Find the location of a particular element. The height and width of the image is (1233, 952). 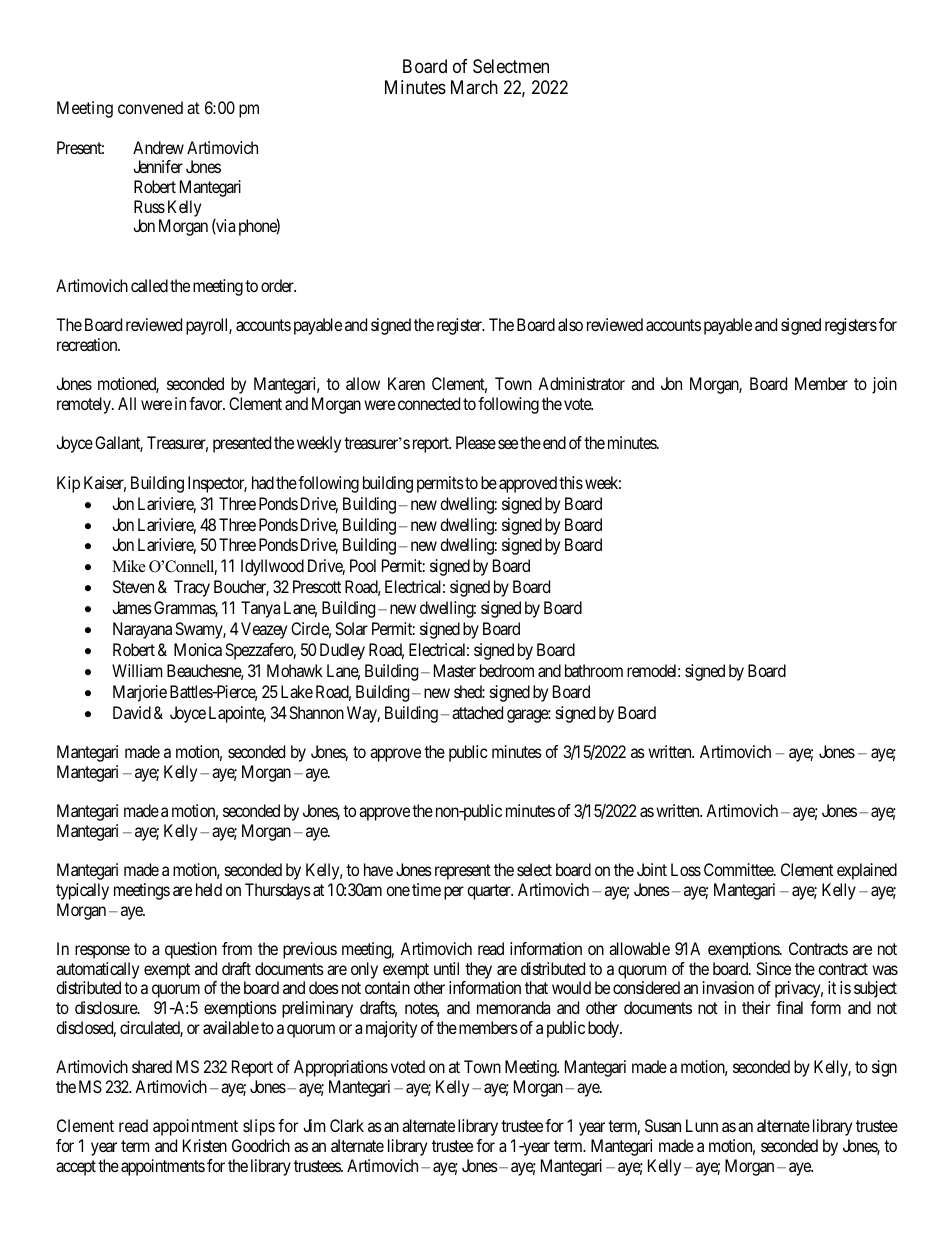

March is located at coordinates (474, 87).
